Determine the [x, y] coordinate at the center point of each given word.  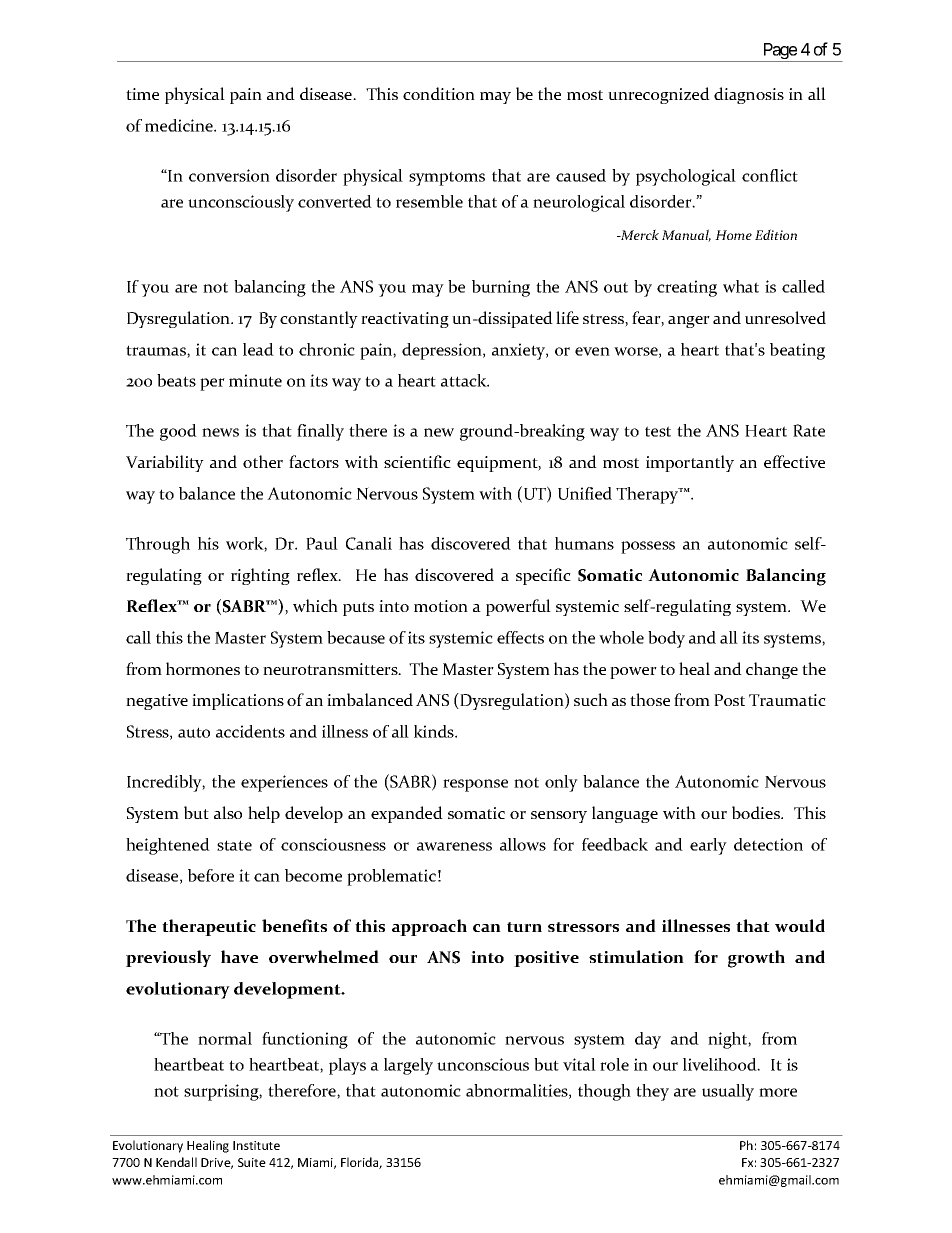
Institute [256, 1145]
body [666, 639]
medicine [180, 125]
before [211, 875]
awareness [454, 846]
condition [439, 93]
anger [689, 322]
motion [441, 606]
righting [260, 576]
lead [258, 349]
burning [501, 288]
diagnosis [749, 95]
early [708, 846]
